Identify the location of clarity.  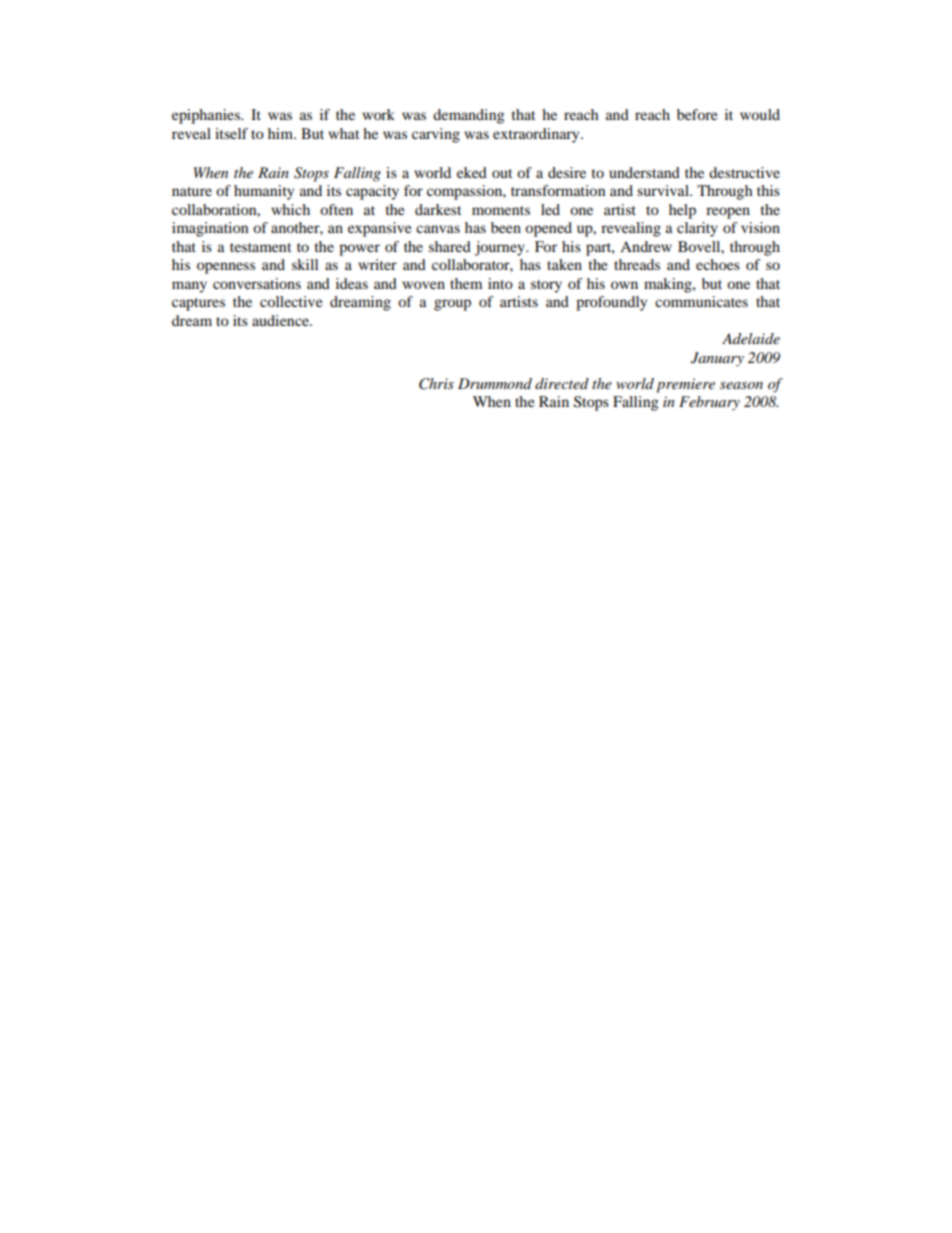
(697, 229).
